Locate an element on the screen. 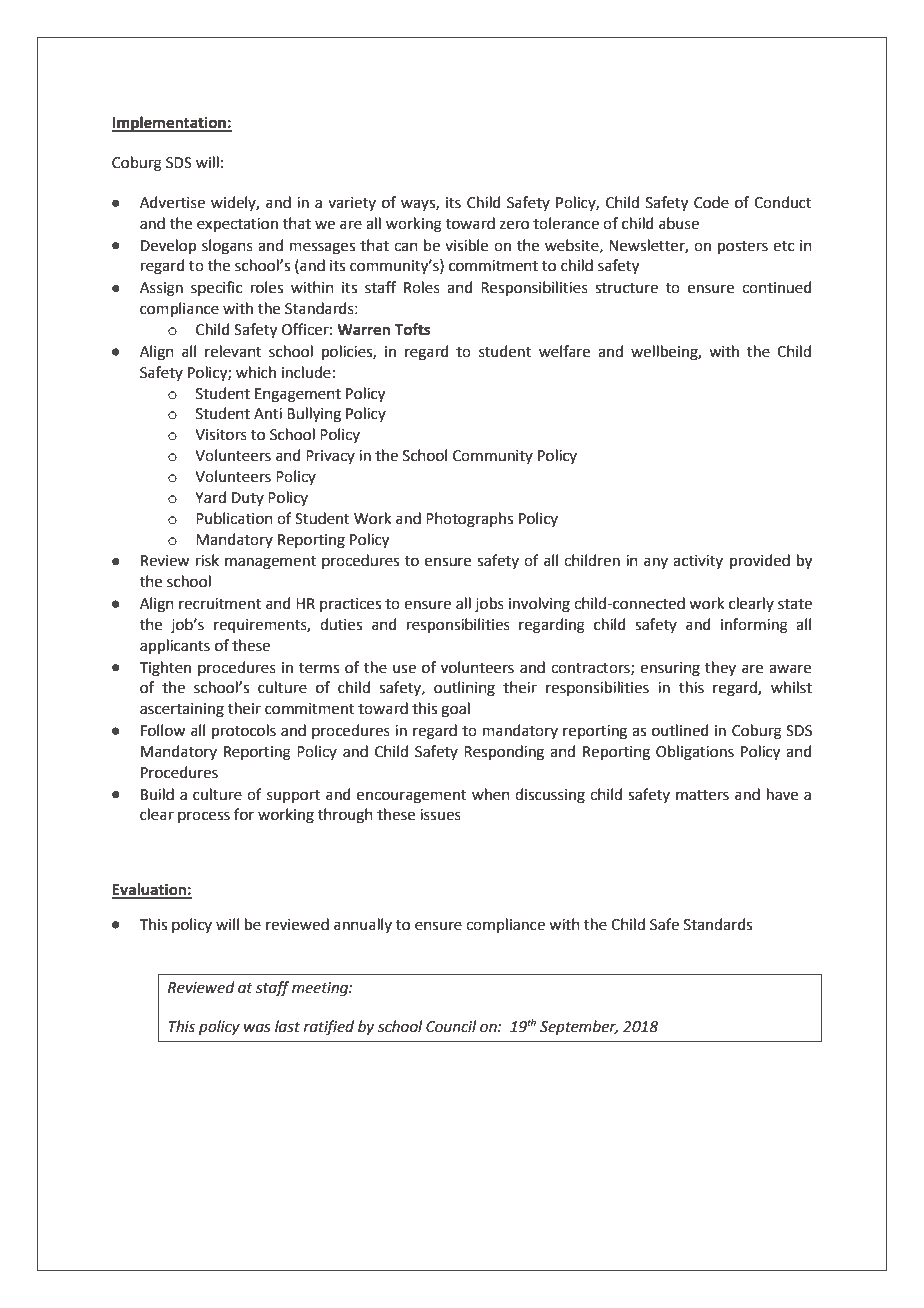  was is located at coordinates (257, 1028).
